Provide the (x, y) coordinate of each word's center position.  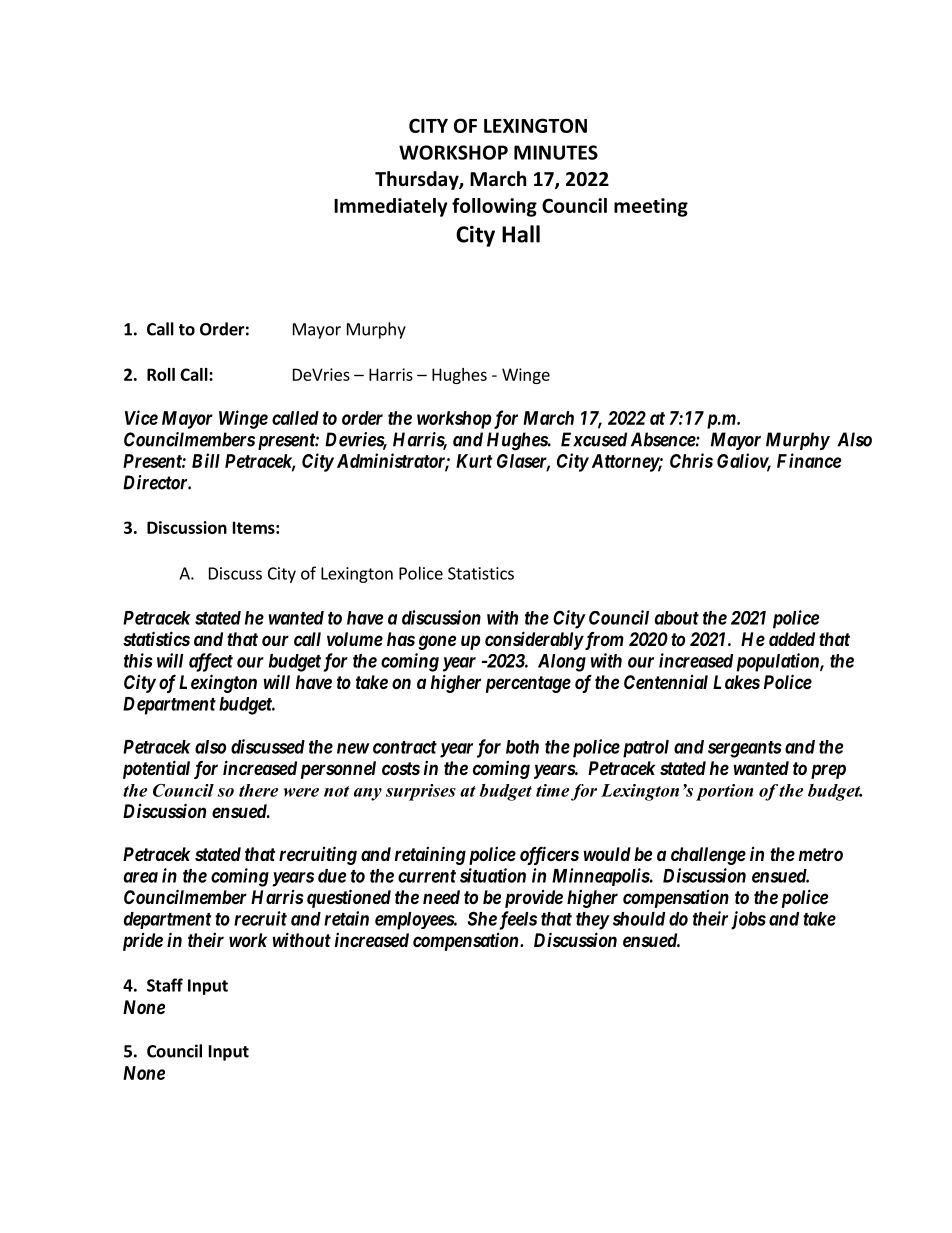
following (494, 207)
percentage (528, 684)
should (639, 919)
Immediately (391, 207)
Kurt (474, 461)
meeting (651, 207)
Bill (206, 460)
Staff (165, 985)
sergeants (745, 749)
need (441, 897)
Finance (809, 460)
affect (211, 662)
